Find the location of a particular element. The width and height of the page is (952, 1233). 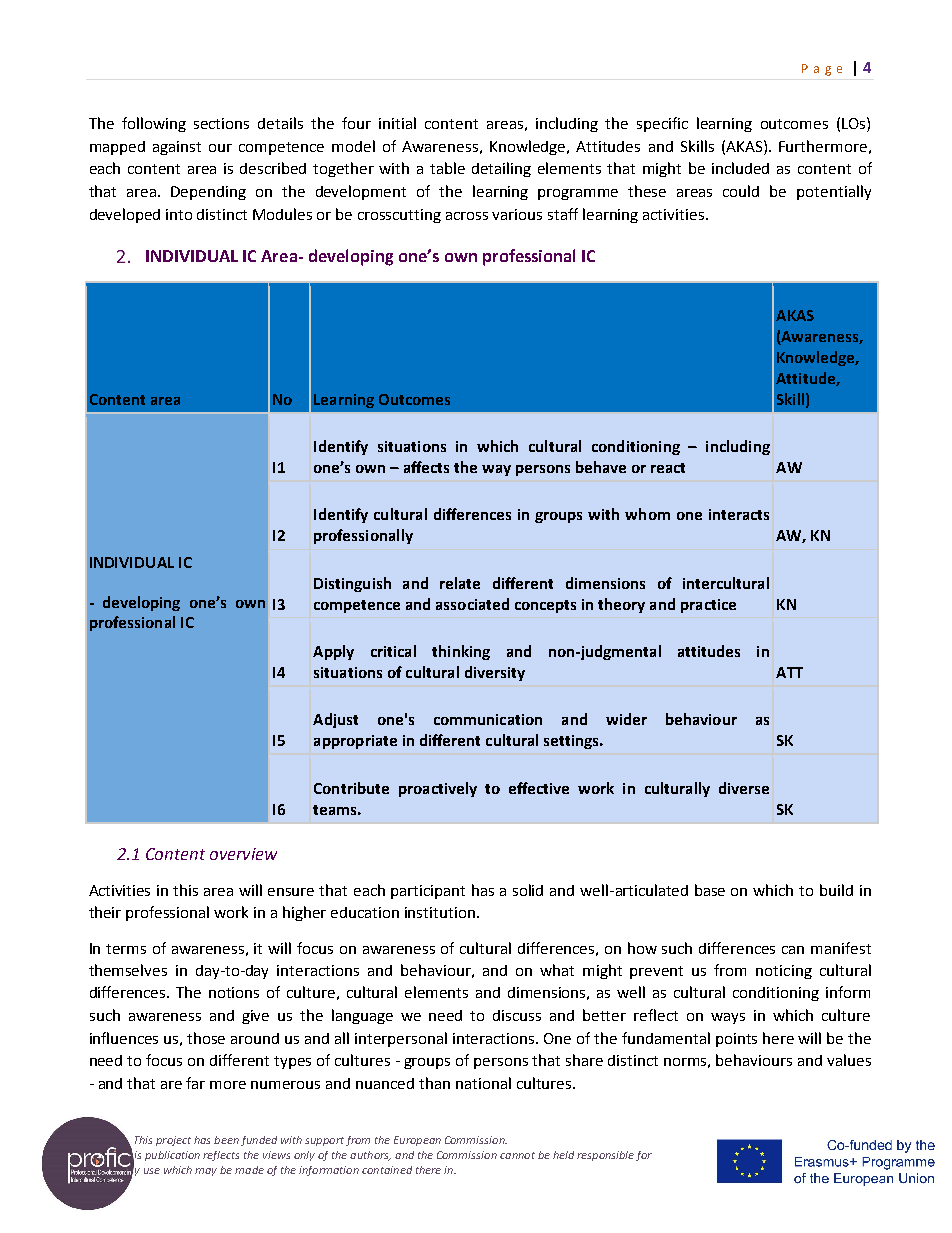

react is located at coordinates (668, 468).
